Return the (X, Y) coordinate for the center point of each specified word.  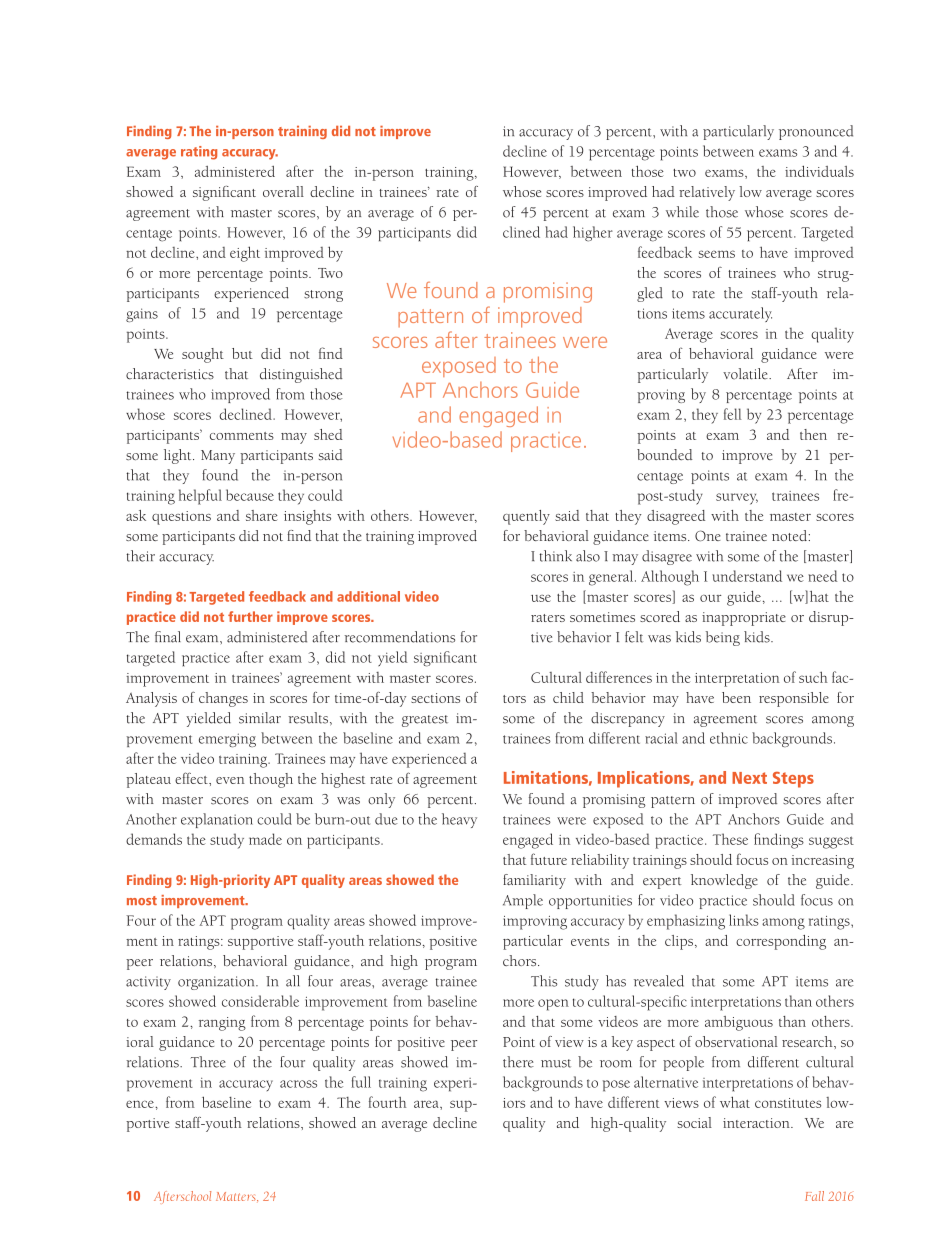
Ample (523, 901)
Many (218, 457)
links (744, 920)
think (555, 556)
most (142, 900)
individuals (819, 171)
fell (732, 414)
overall (283, 191)
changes (223, 699)
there (518, 1062)
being (723, 638)
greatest (425, 721)
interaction (757, 1123)
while (682, 212)
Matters (237, 1196)
